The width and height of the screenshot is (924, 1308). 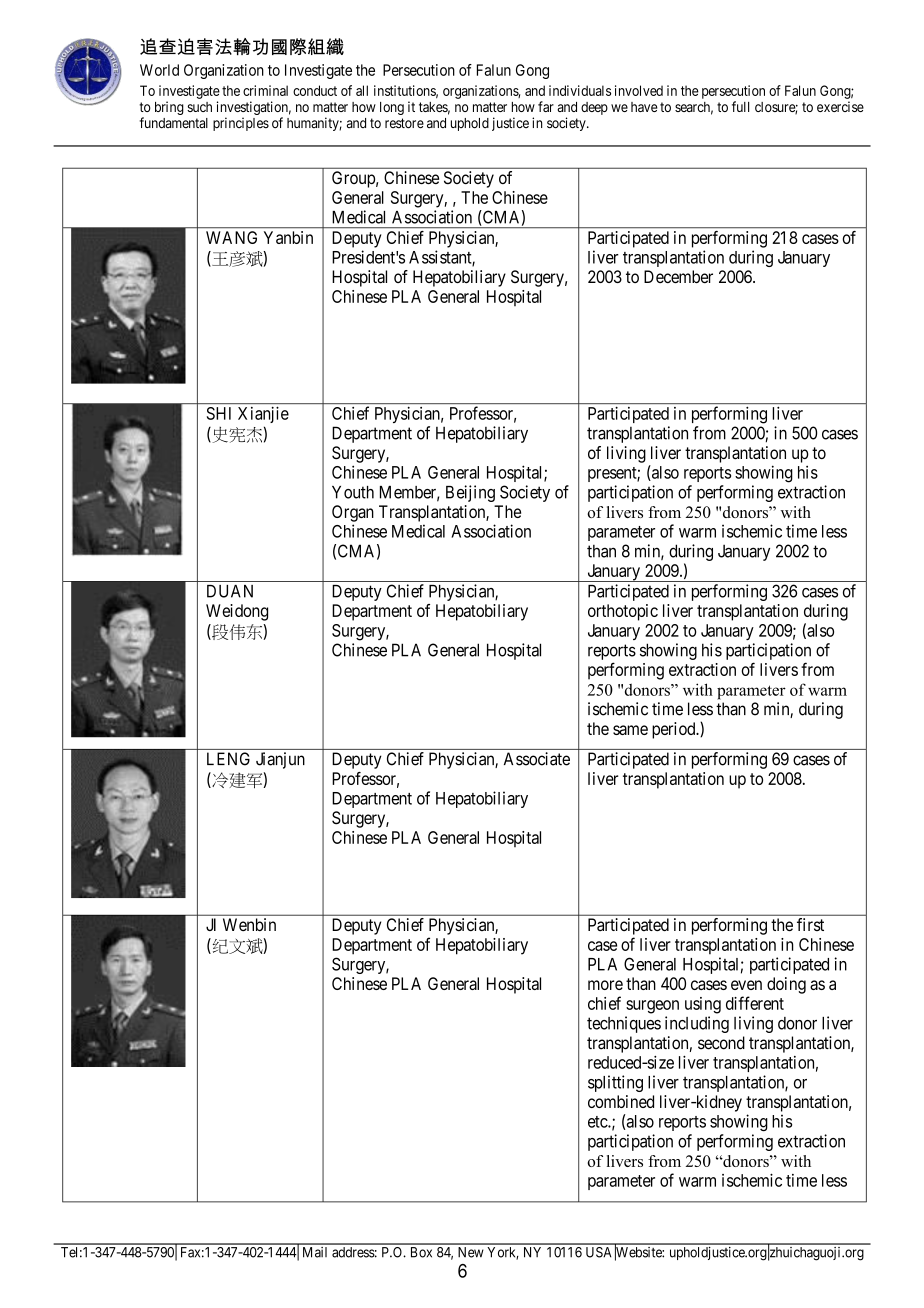 I want to click on combined, so click(x=621, y=1101).
